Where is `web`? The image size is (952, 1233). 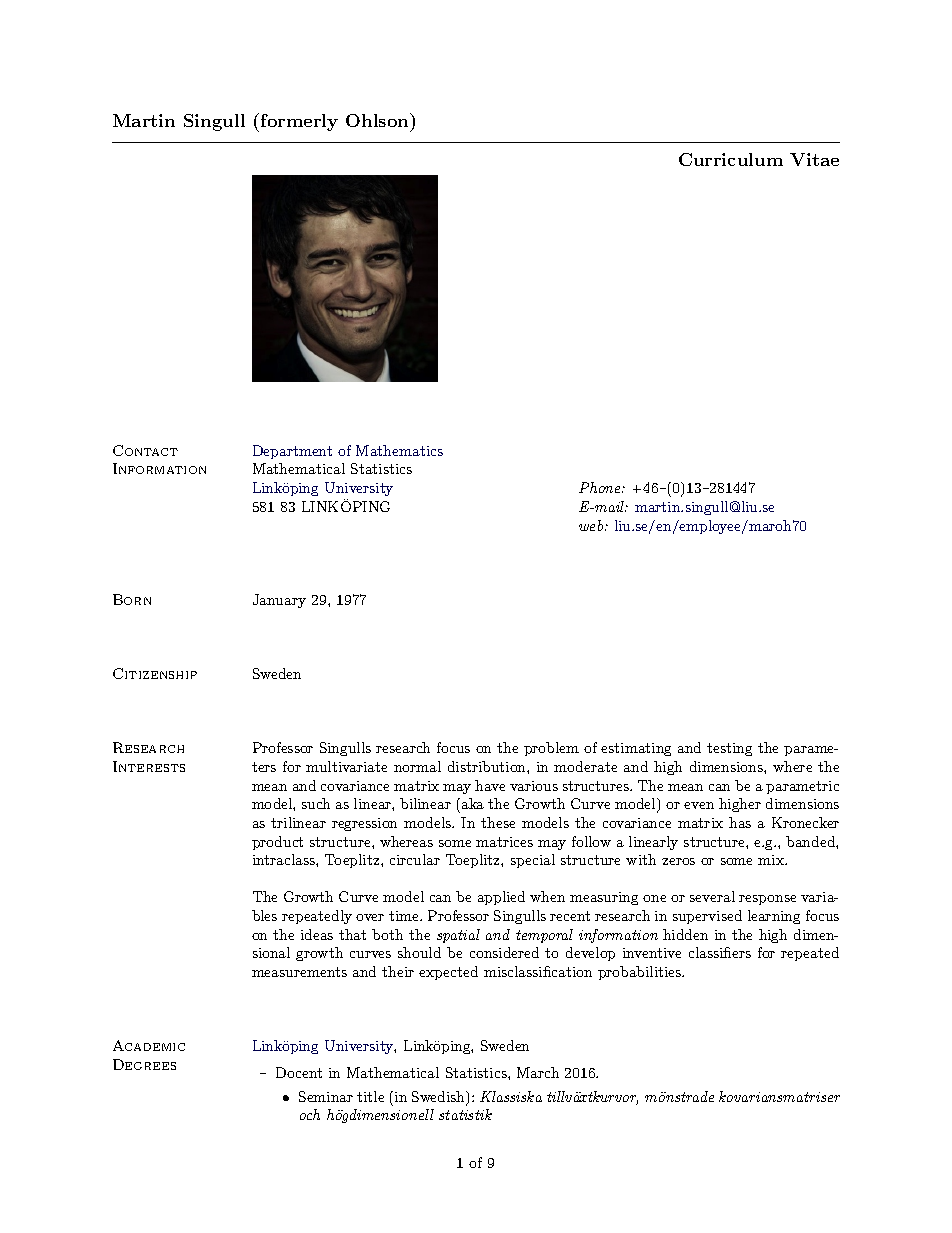 web is located at coordinates (592, 525).
